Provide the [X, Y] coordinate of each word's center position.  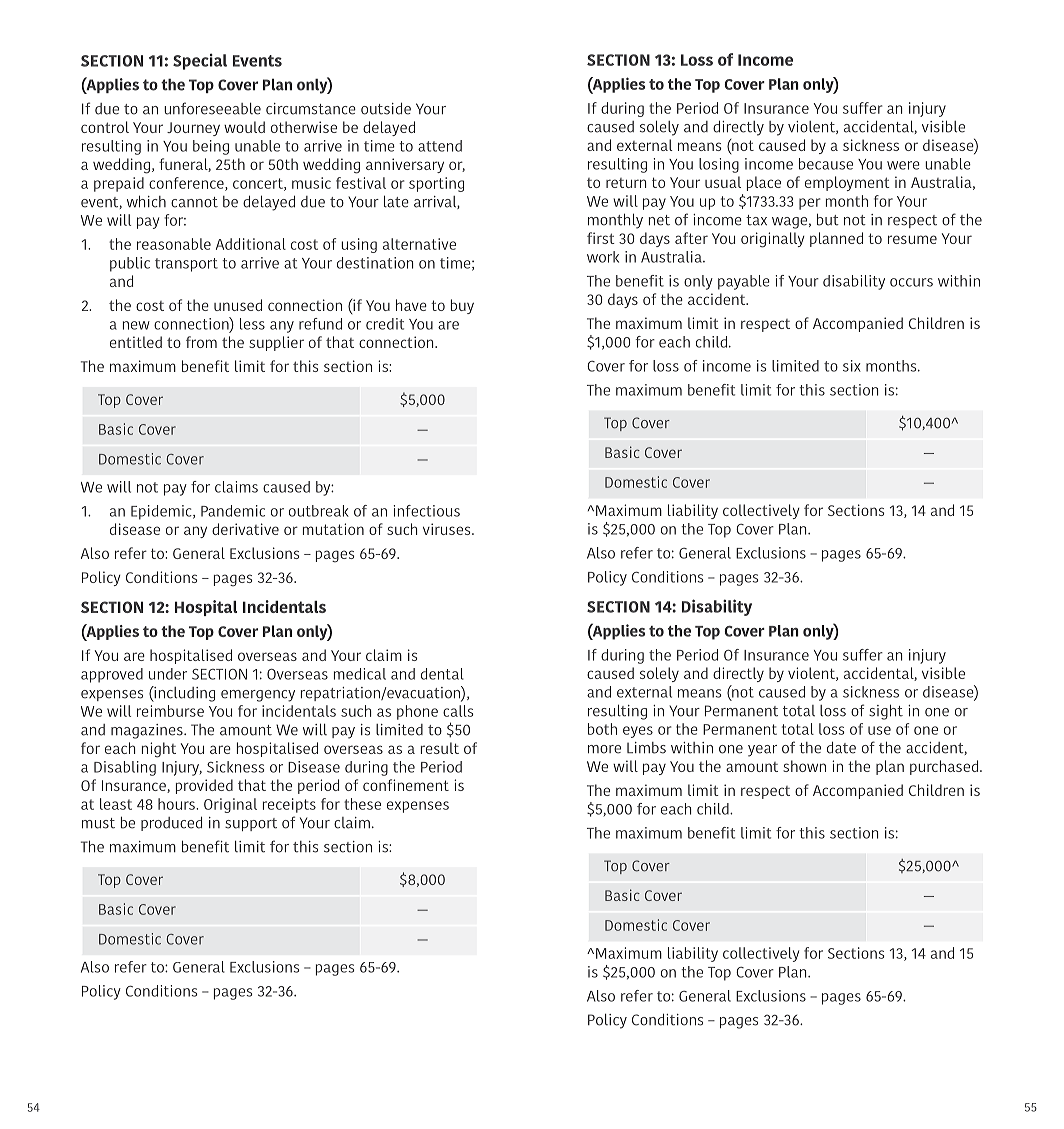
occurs [911, 282]
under [168, 674]
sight [886, 712]
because [826, 164]
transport [186, 265]
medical [360, 674]
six [852, 366]
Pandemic [233, 511]
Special [200, 61]
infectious [426, 511]
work [603, 257]
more [604, 749]
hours [177, 804]
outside [386, 109]
